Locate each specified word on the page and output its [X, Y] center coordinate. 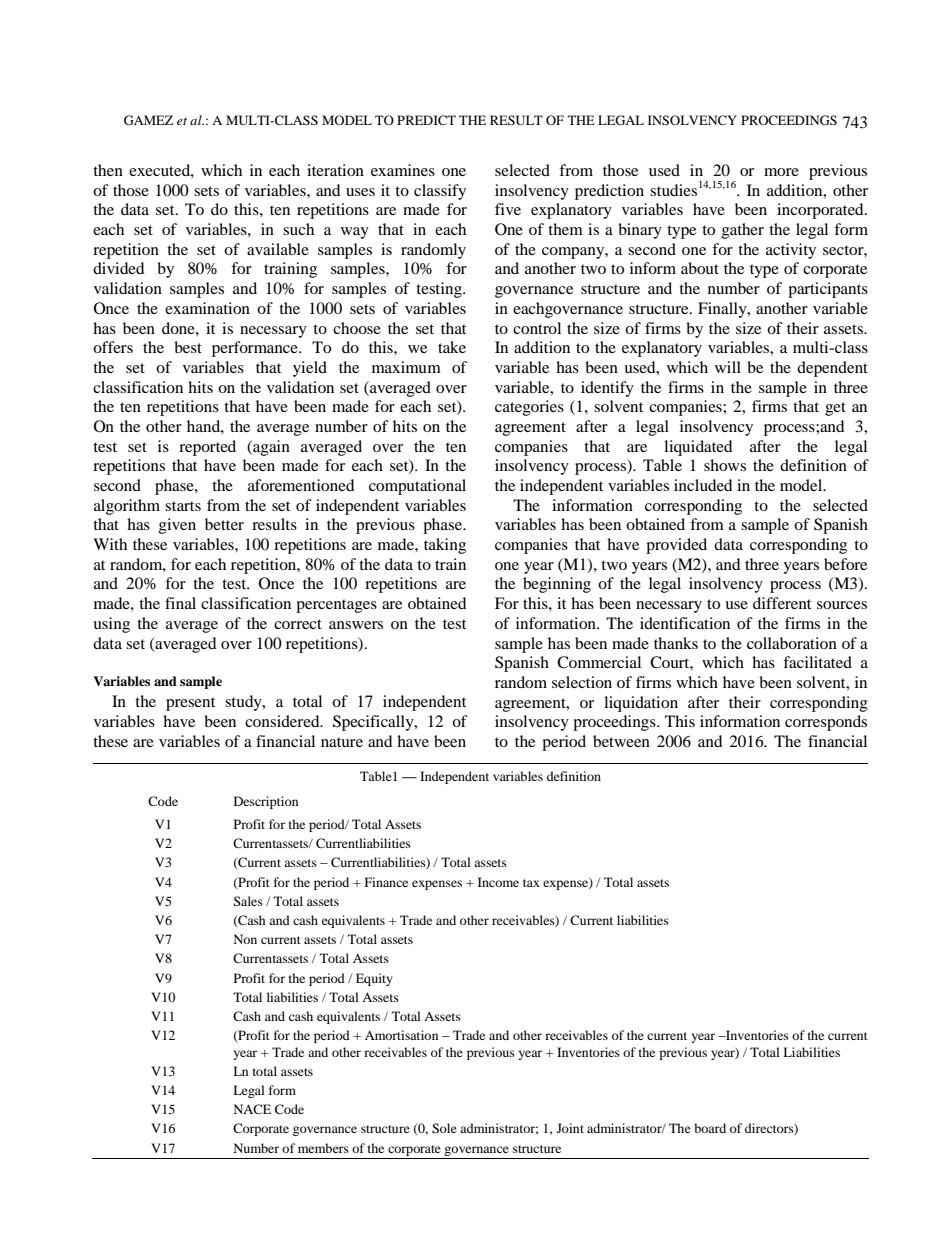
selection [582, 682]
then [108, 170]
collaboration [792, 643]
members [323, 1148]
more [781, 172]
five [508, 209]
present [190, 704]
